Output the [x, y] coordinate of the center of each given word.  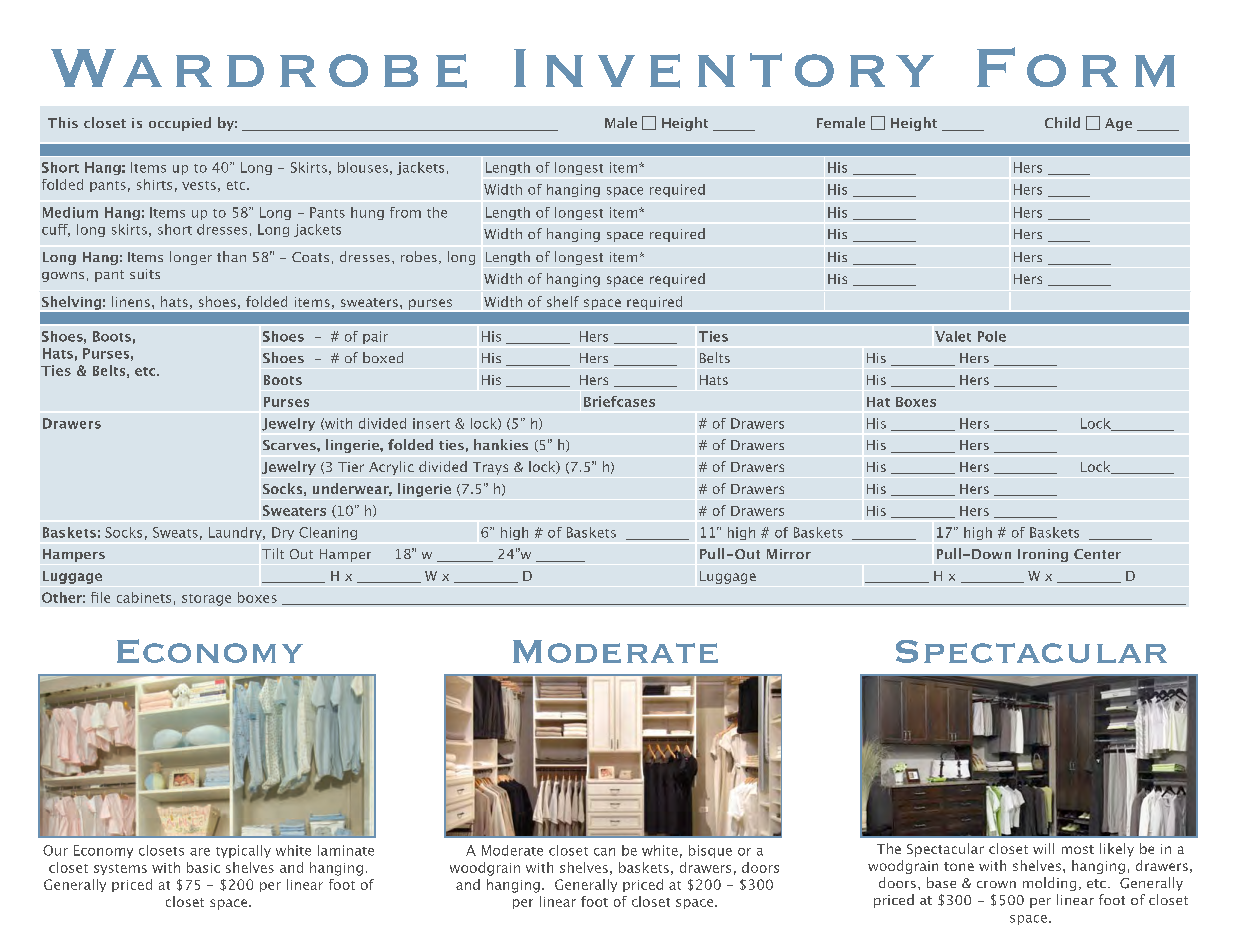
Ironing [1043, 555]
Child [1062, 122]
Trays [490, 468]
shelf [563, 301]
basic [203, 867]
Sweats [175, 532]
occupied [180, 124]
